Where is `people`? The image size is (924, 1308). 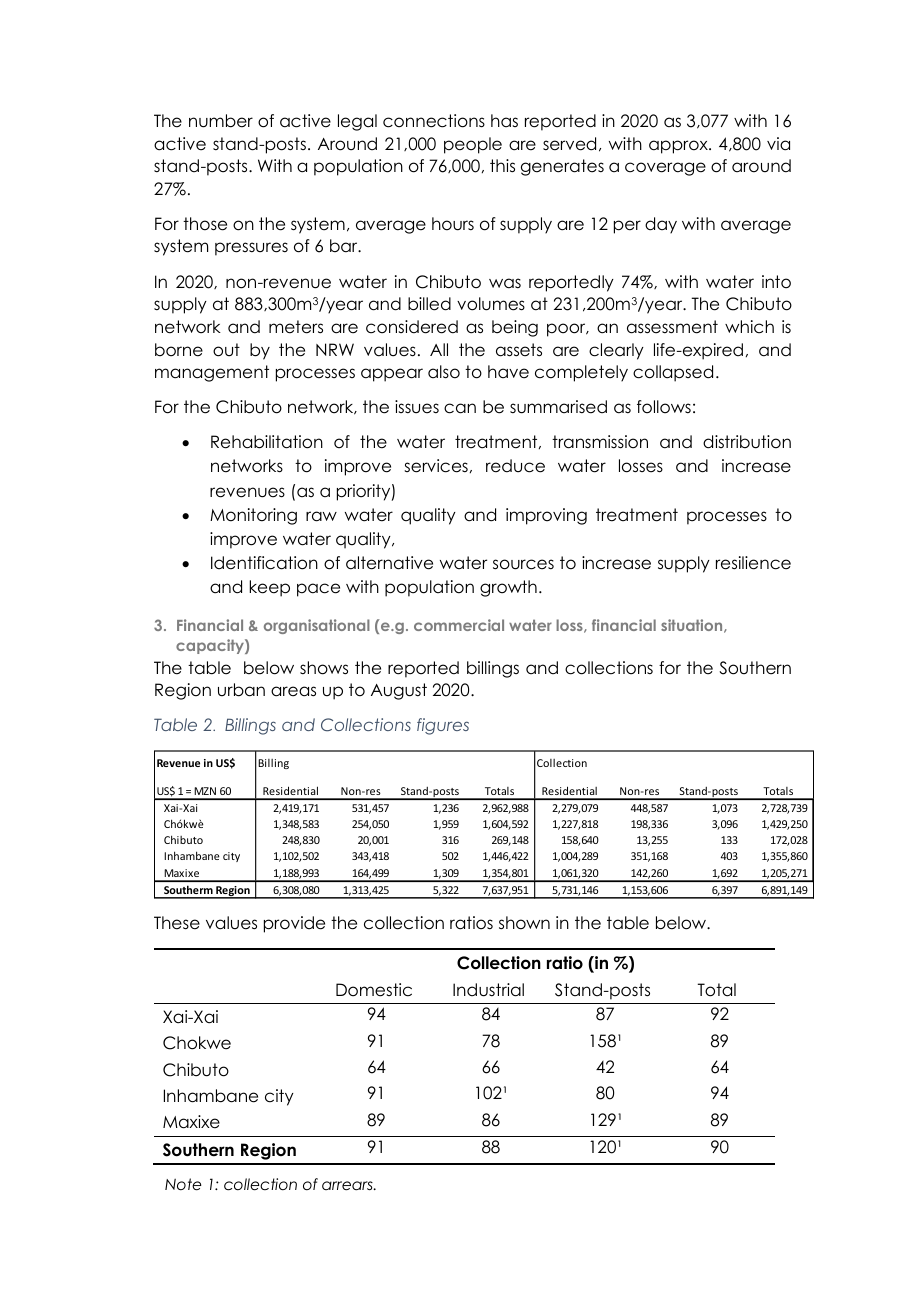 people is located at coordinates (473, 145).
